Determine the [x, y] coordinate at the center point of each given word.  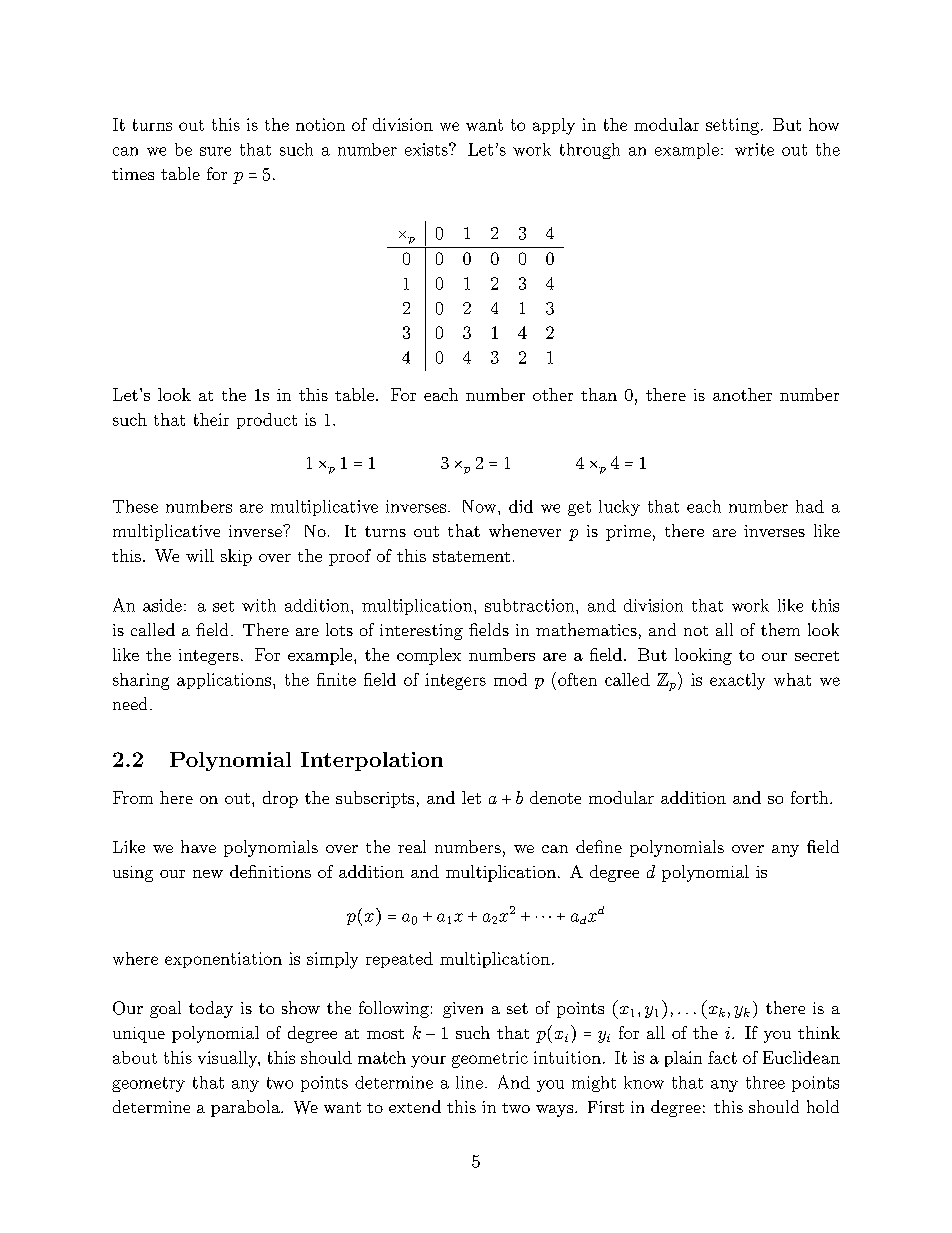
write [754, 149]
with [259, 605]
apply [554, 126]
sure [215, 151]
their [211, 419]
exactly [737, 681]
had [810, 506]
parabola [246, 1108]
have [198, 846]
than [599, 394]
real [412, 846]
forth [811, 797]
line [469, 1082]
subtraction [531, 605]
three [765, 1082]
